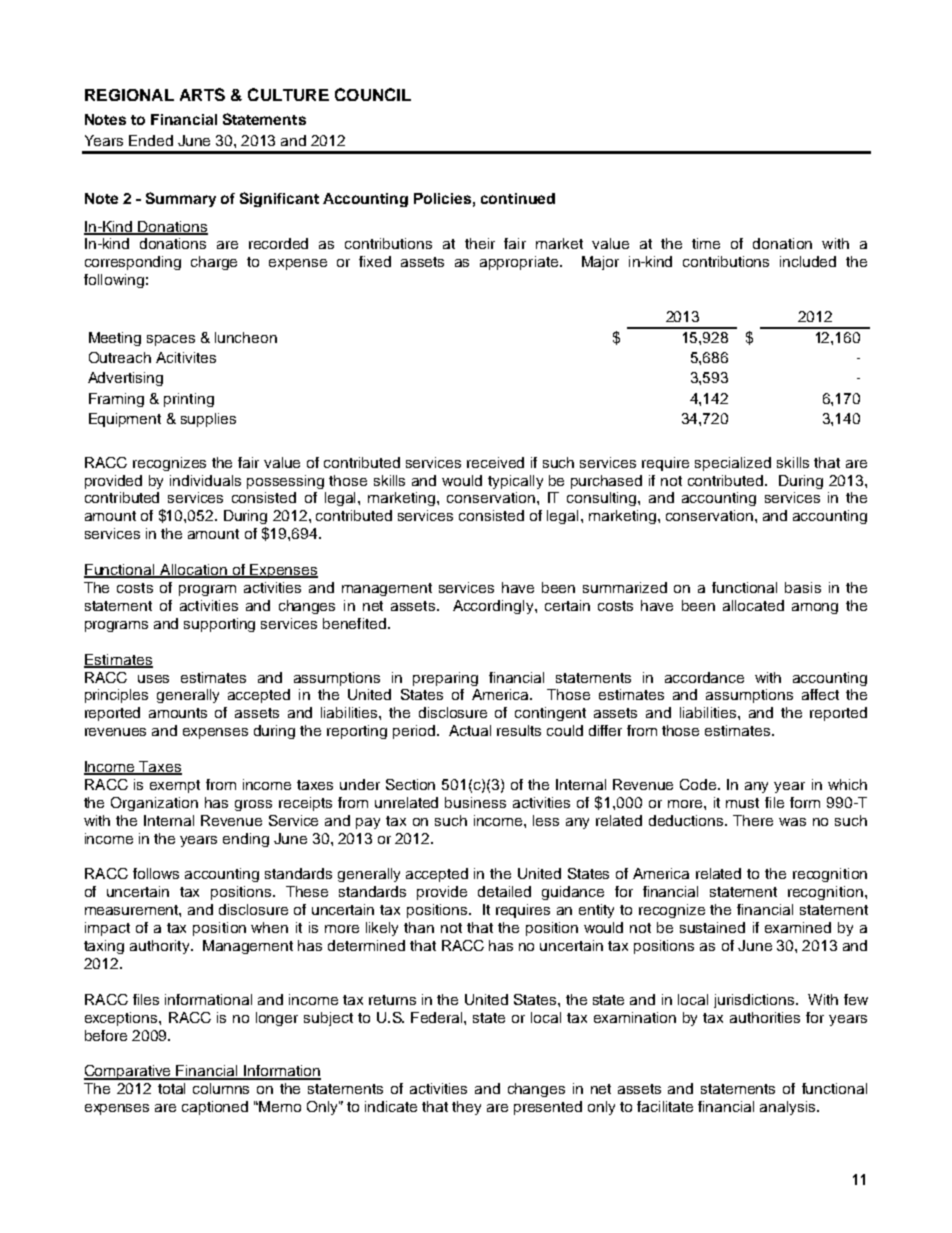 The height and width of the screenshot is (1233, 952). I want to click on total, so click(171, 1088).
